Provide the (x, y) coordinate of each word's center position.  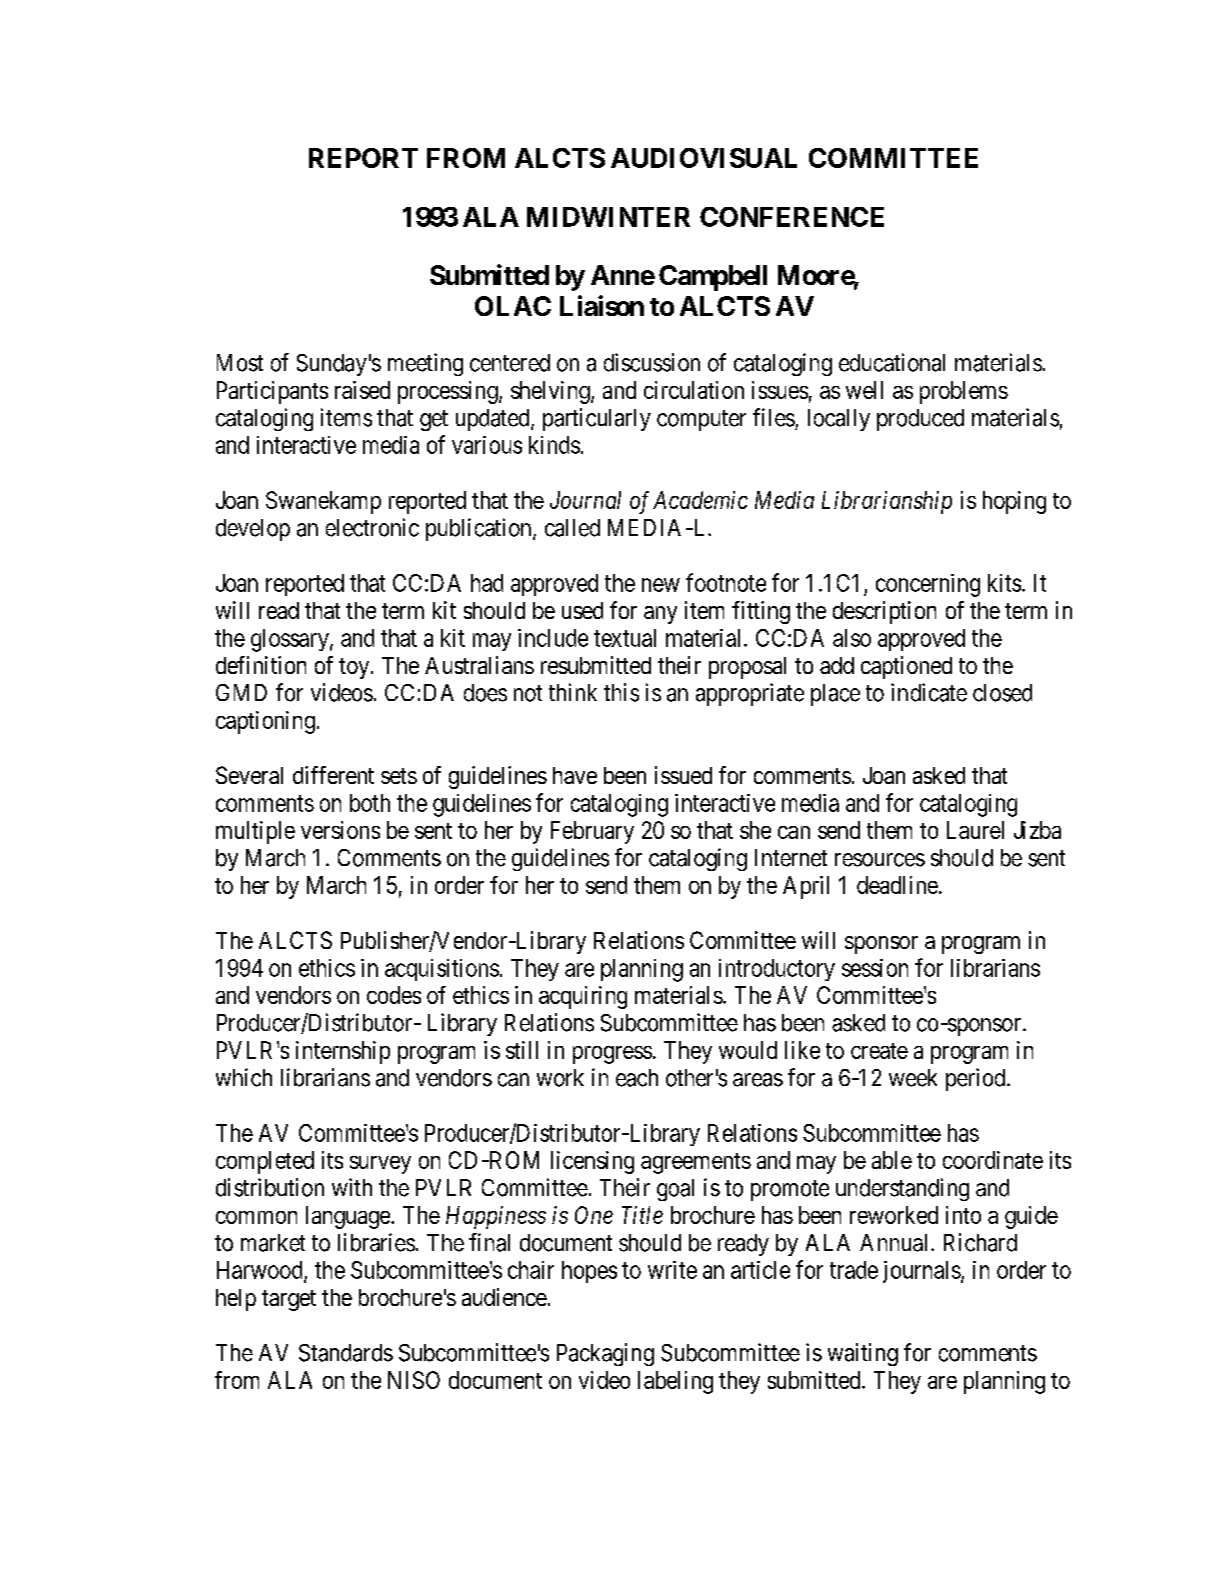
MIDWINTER (608, 217)
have (575, 775)
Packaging (605, 1354)
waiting (863, 1354)
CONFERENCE (792, 217)
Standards (346, 1353)
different (333, 775)
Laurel (975, 830)
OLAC (513, 306)
